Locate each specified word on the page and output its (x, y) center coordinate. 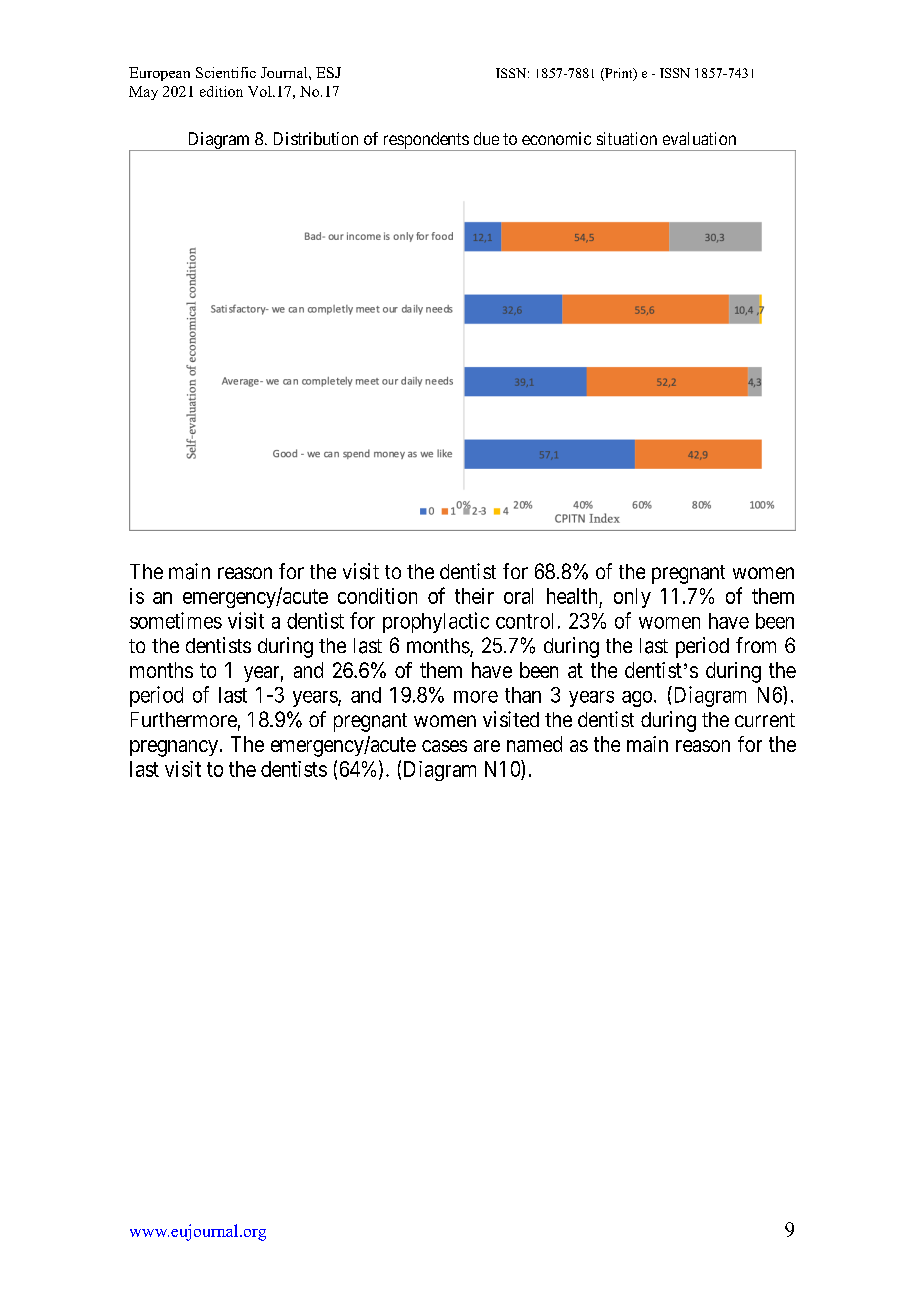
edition (221, 91)
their (474, 596)
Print (619, 74)
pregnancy (174, 748)
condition (377, 596)
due (486, 138)
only (632, 598)
